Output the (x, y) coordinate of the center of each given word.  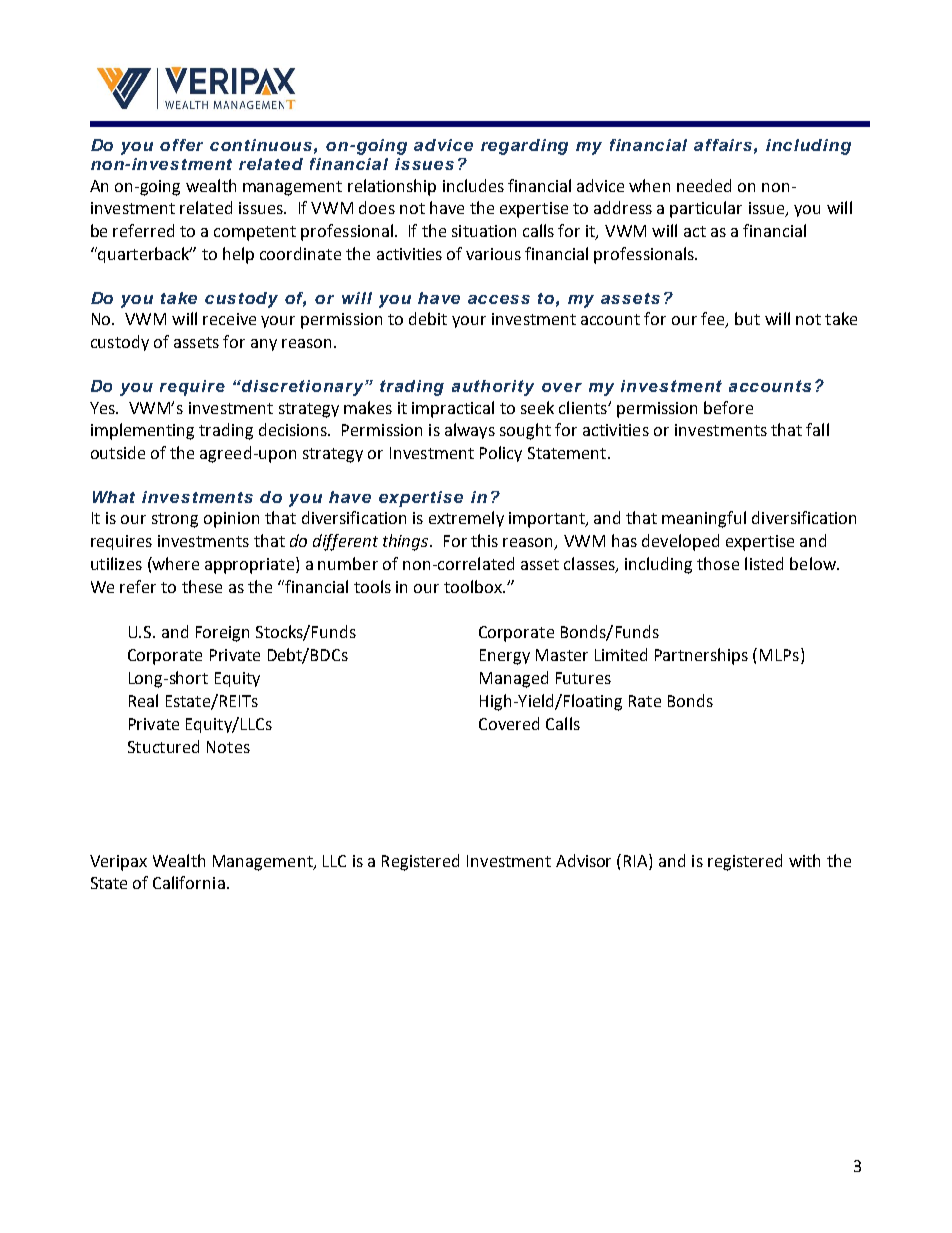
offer (181, 145)
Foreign (222, 634)
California (189, 882)
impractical (453, 409)
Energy (505, 657)
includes (473, 185)
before (728, 407)
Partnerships (701, 656)
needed (704, 185)
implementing (142, 431)
